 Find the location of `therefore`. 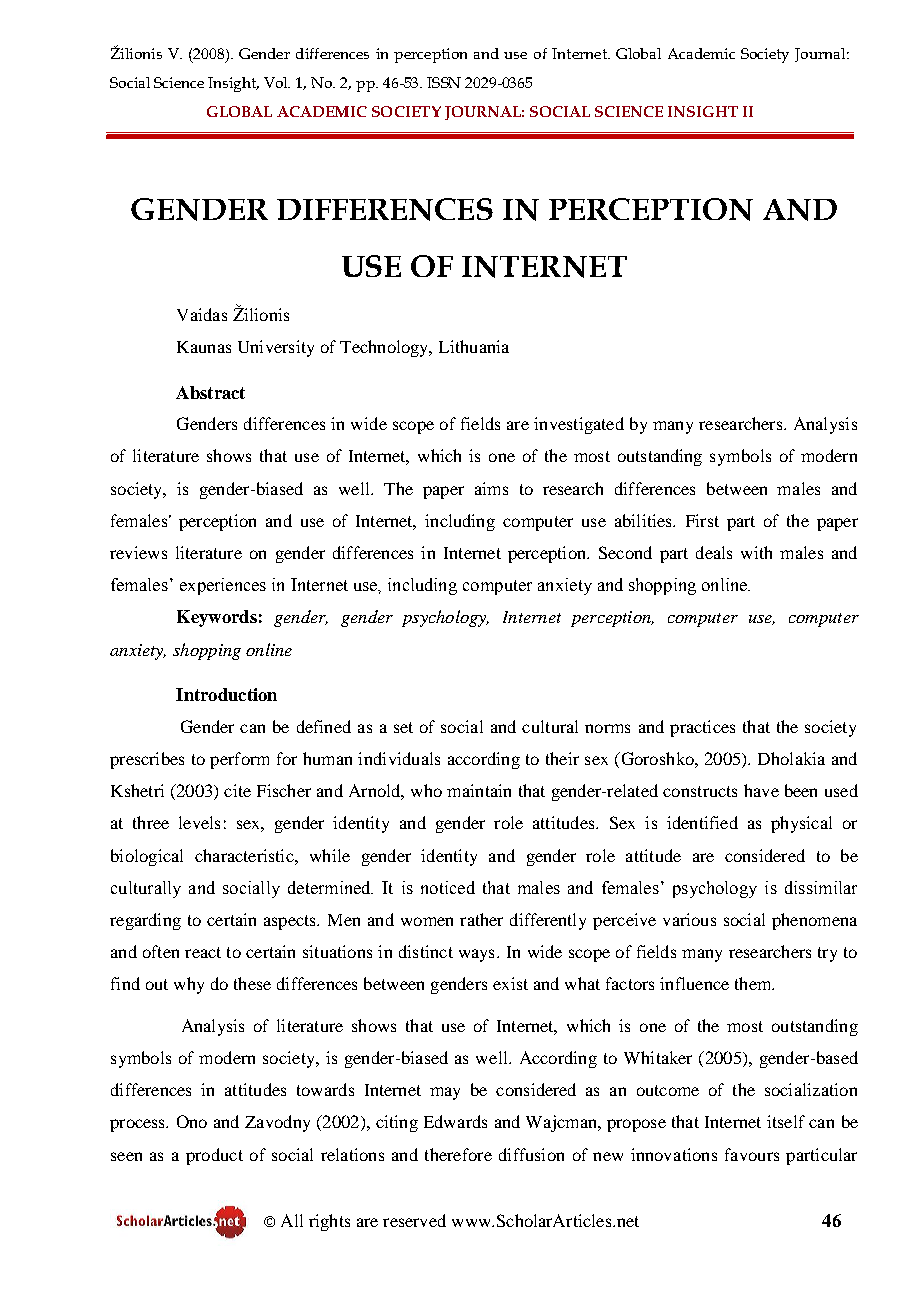

therefore is located at coordinates (458, 1154).
